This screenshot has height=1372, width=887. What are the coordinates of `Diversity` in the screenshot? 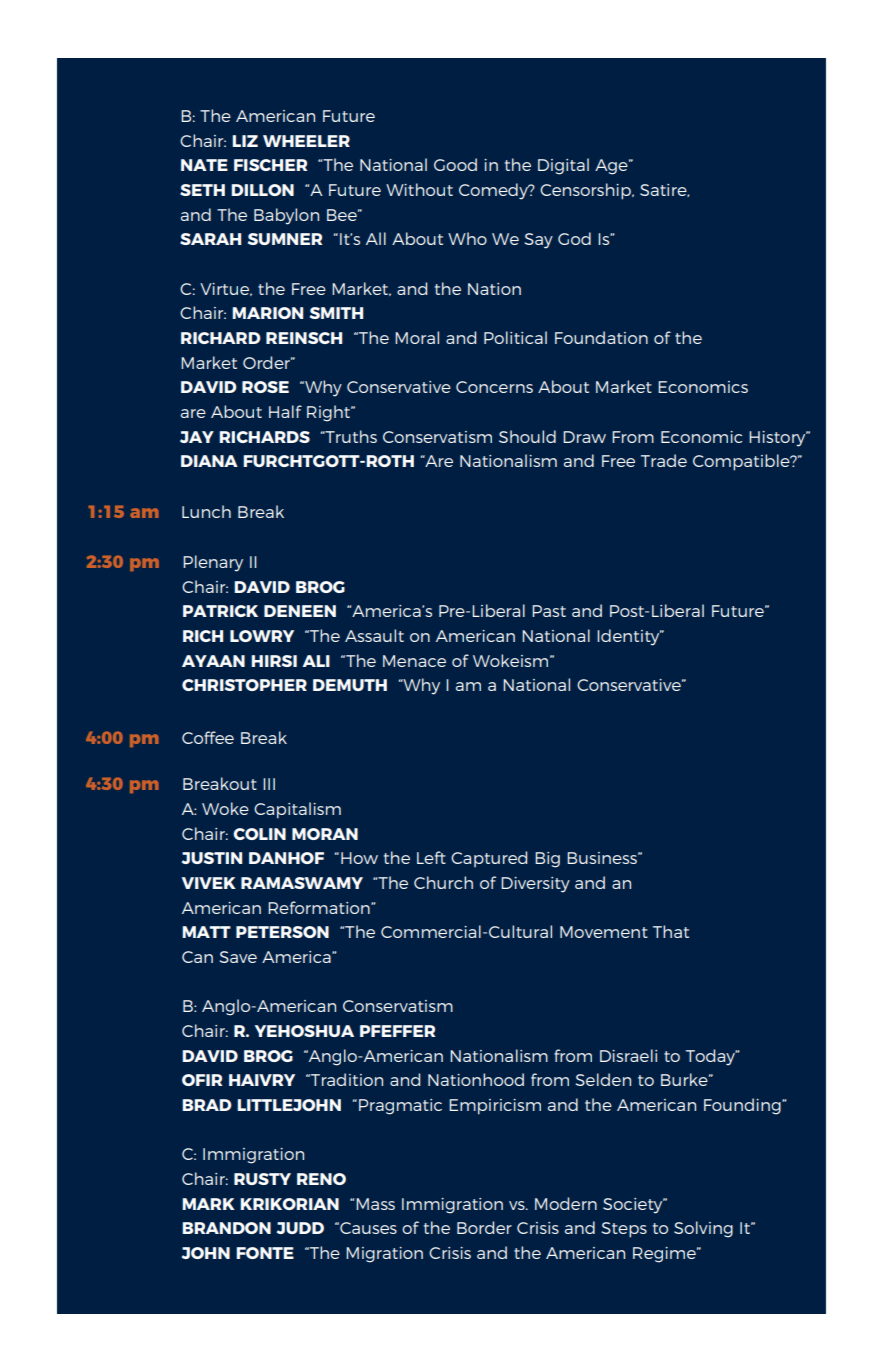 It's located at (535, 885).
